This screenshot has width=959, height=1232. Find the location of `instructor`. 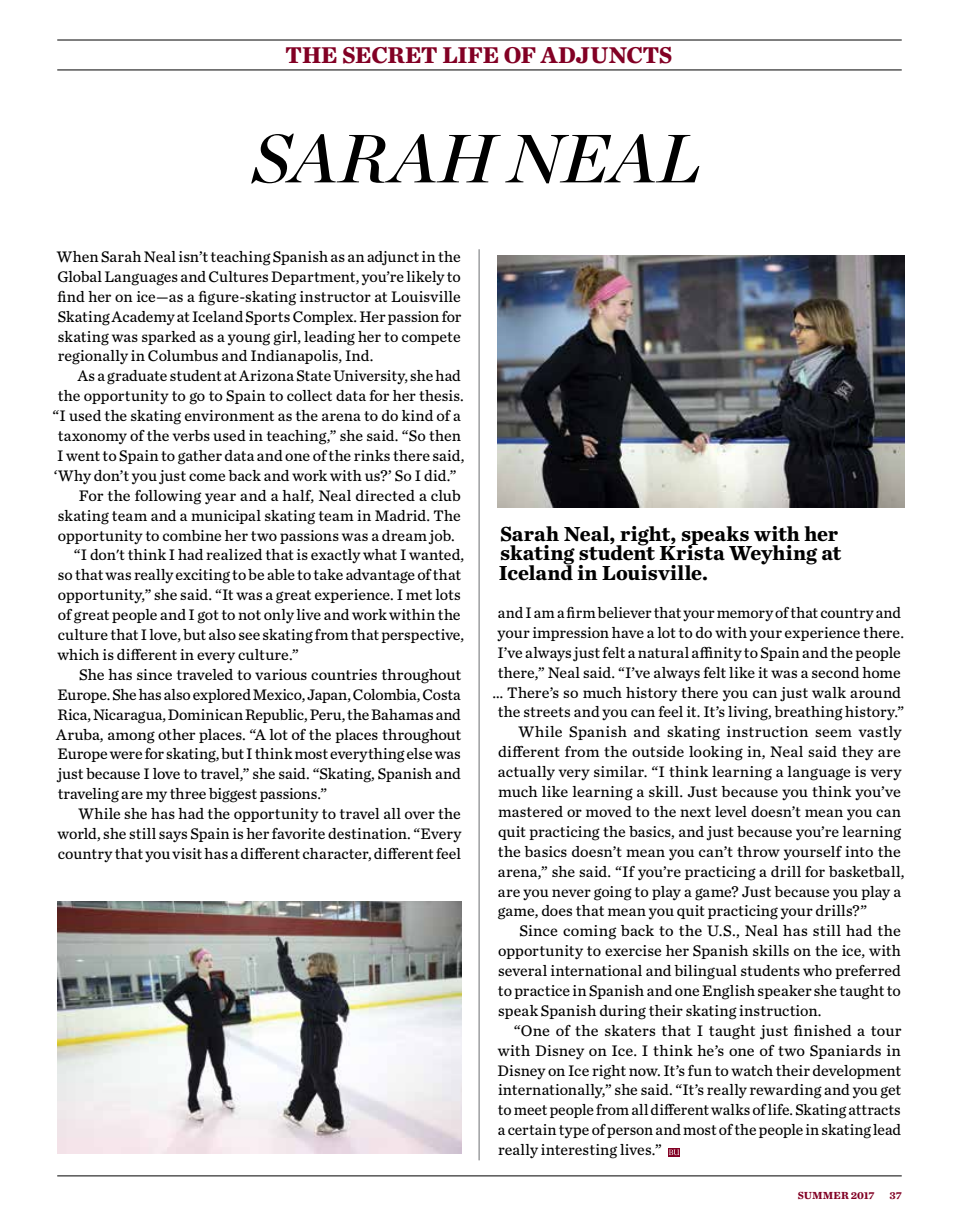

instructor is located at coordinates (335, 296).
